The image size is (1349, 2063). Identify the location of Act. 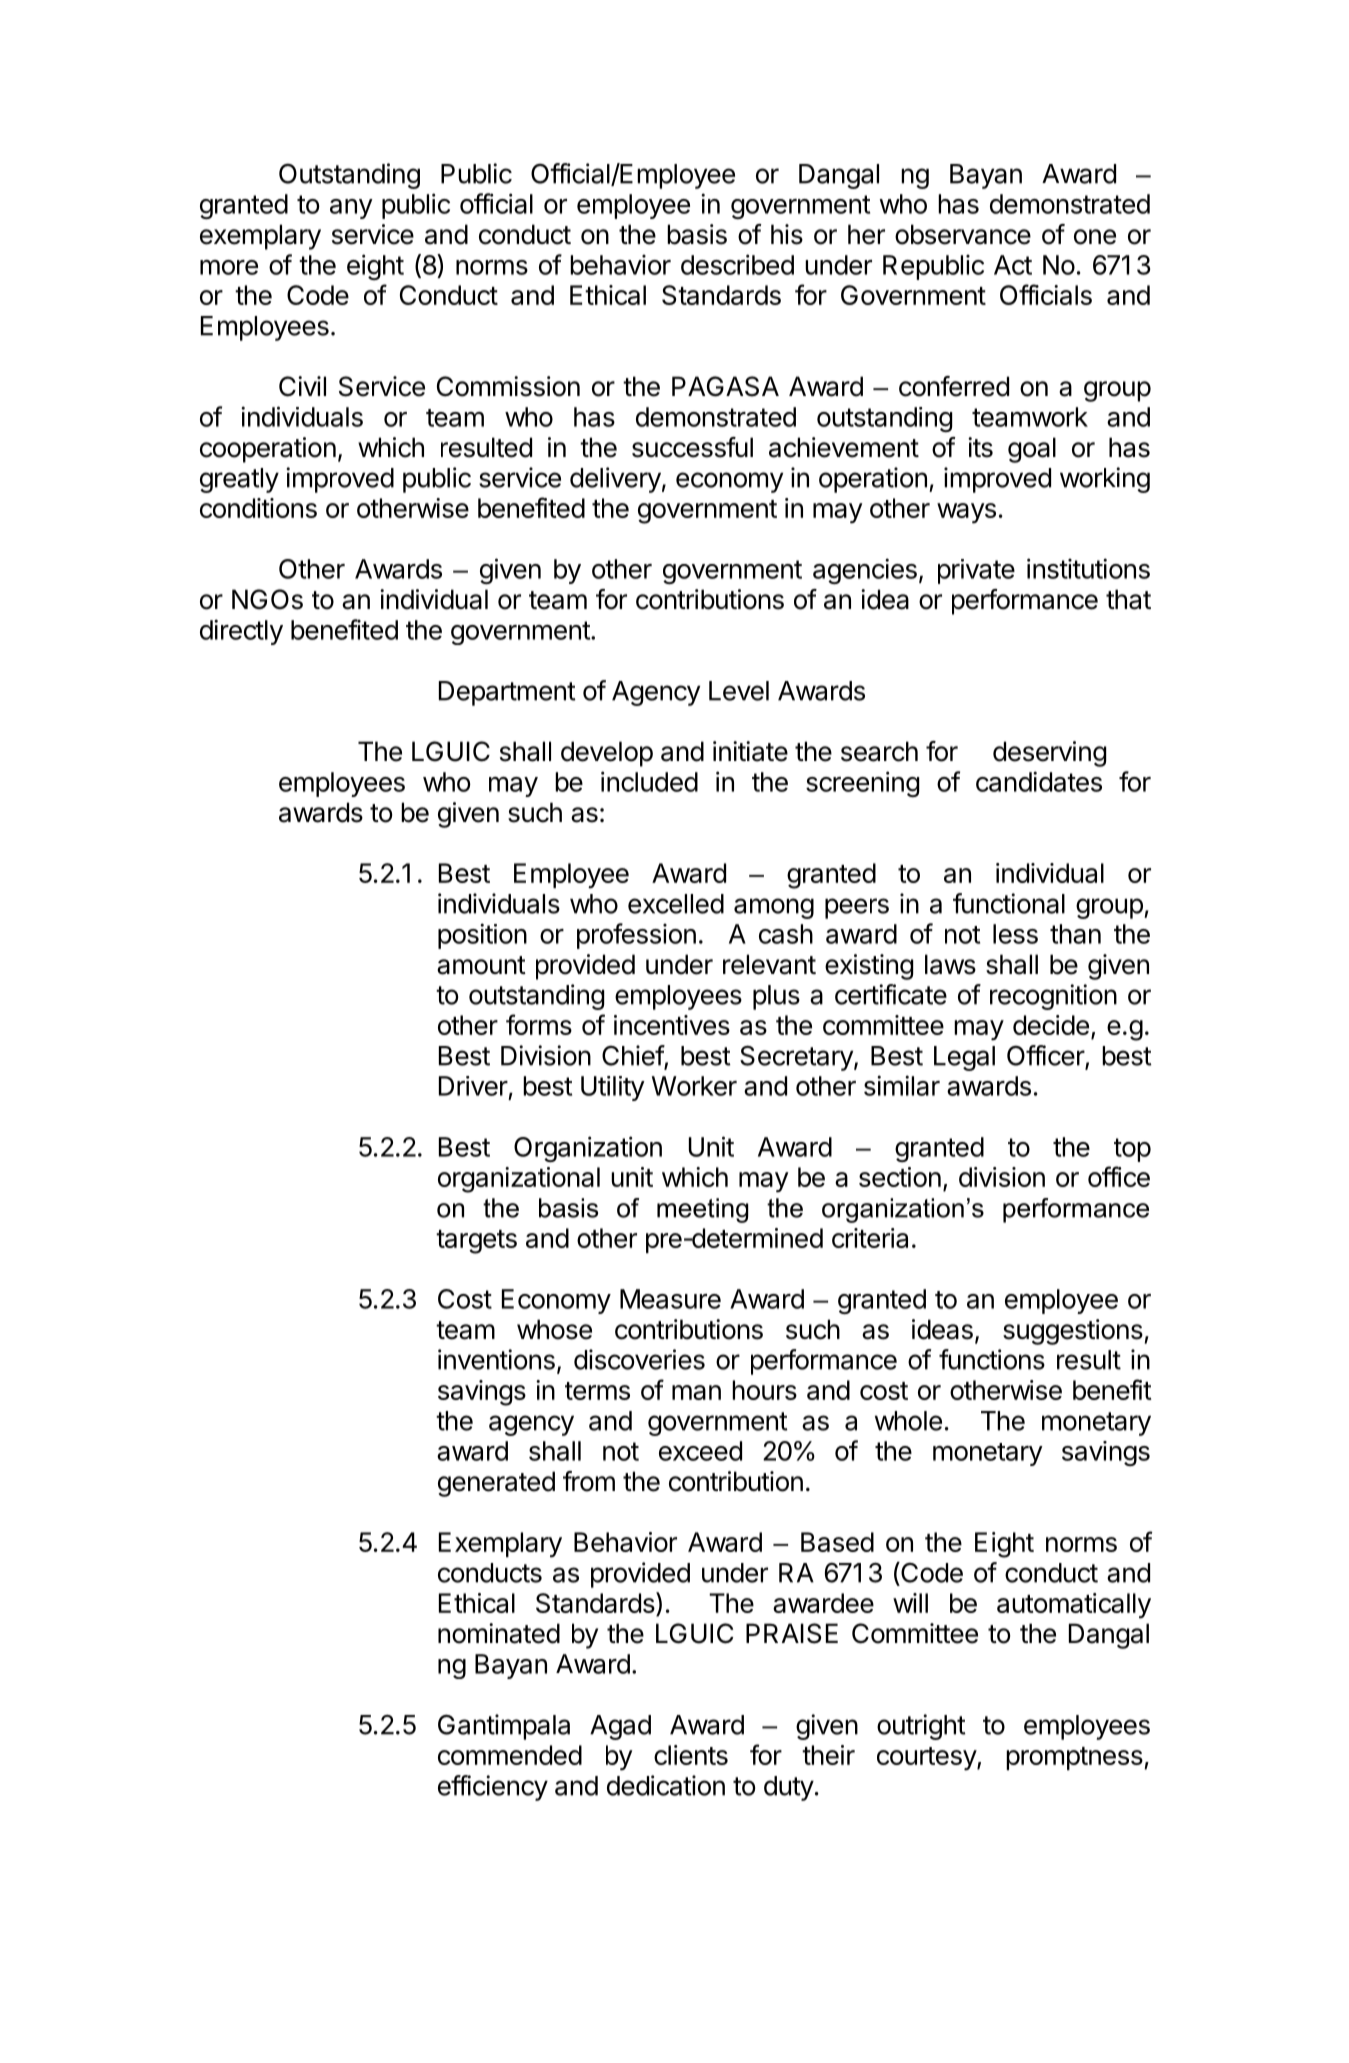
(1013, 265).
